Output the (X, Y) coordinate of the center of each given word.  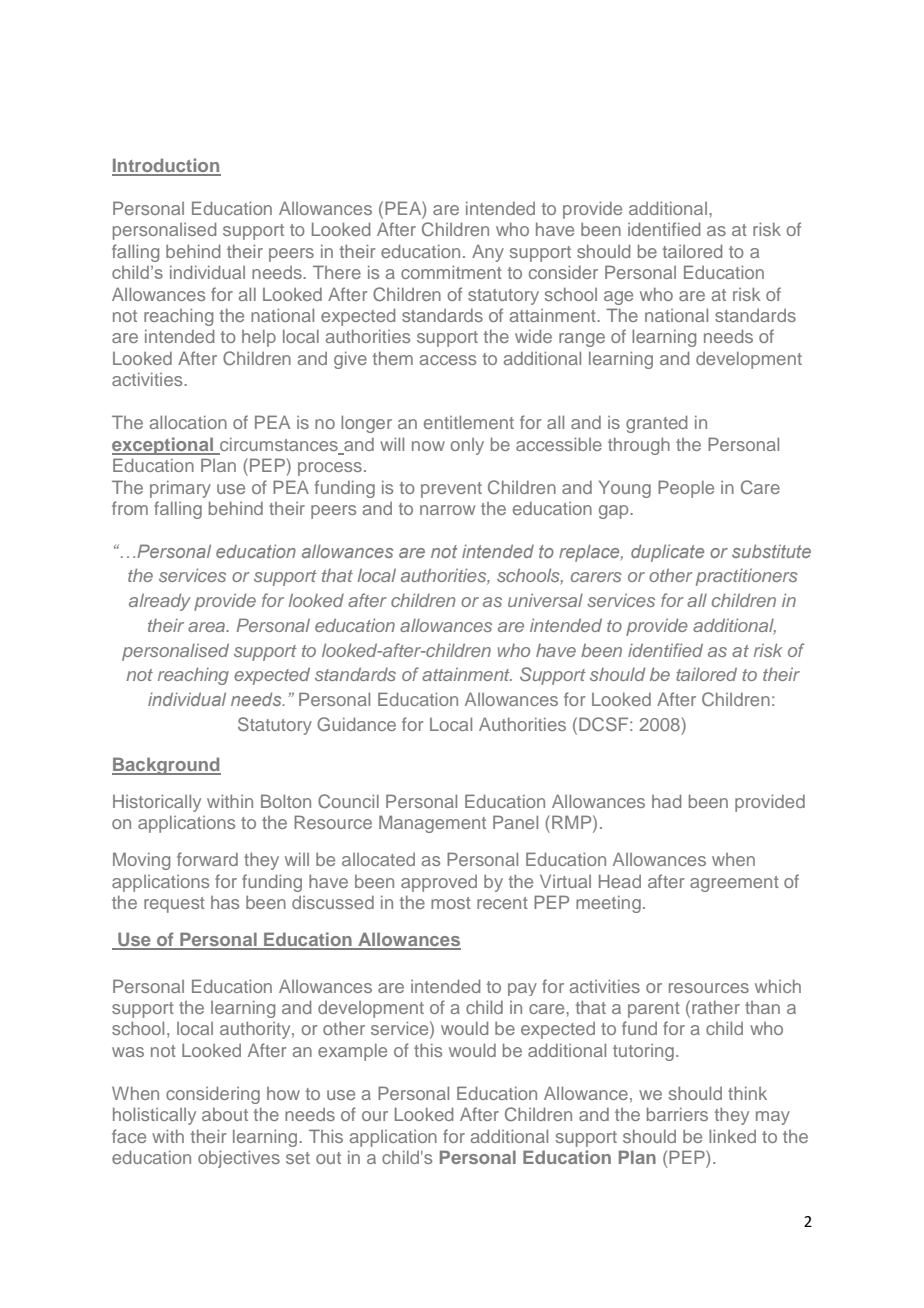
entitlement (469, 422)
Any (488, 253)
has (225, 902)
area (207, 627)
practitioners (747, 577)
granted (656, 424)
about (225, 1114)
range (582, 340)
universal (545, 600)
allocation (188, 422)
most (451, 903)
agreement (734, 884)
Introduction (166, 166)
